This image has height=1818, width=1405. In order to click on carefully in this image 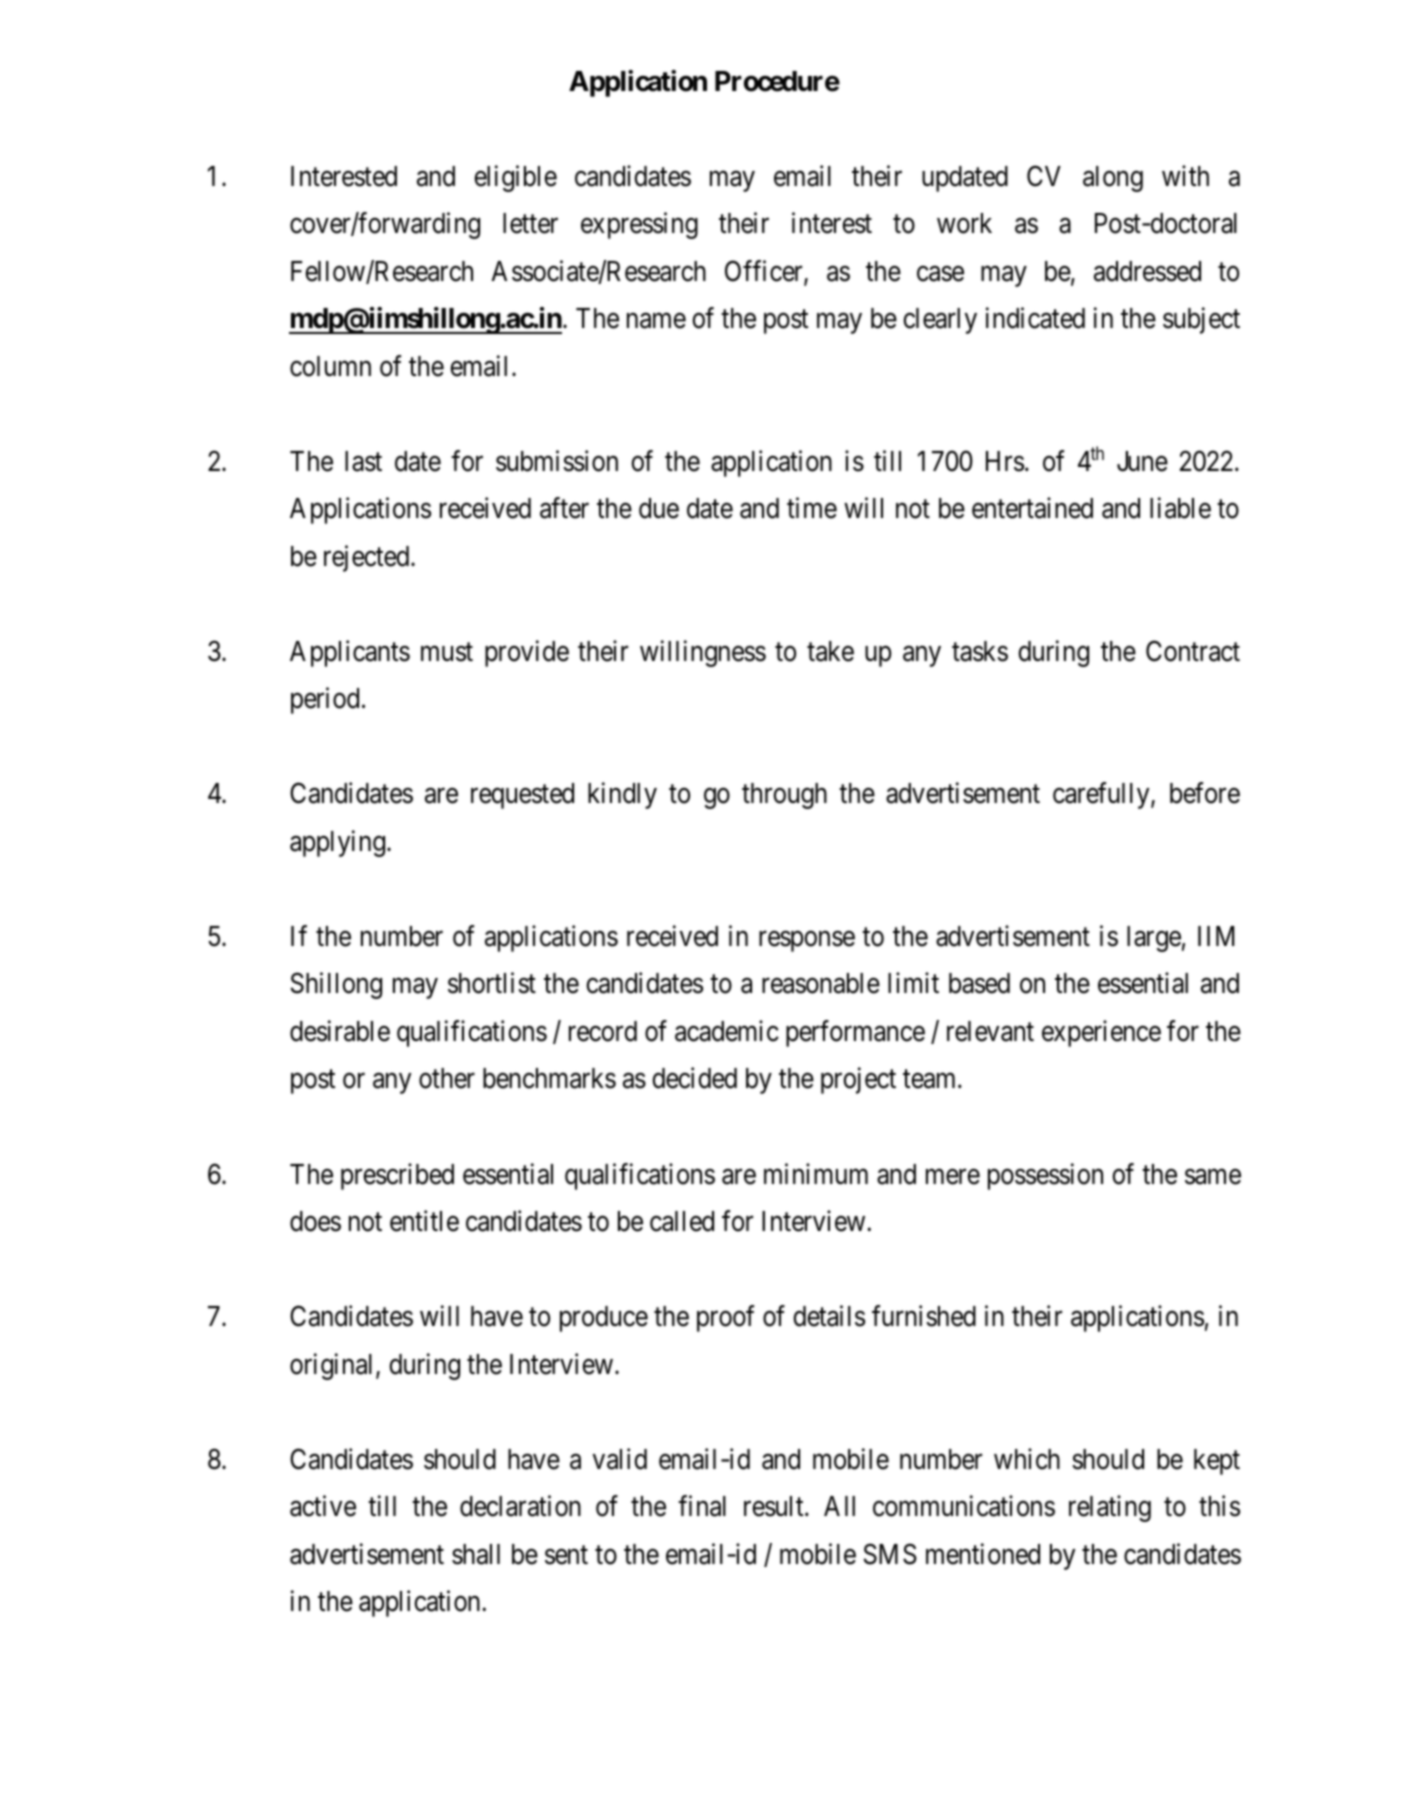, I will do `click(1102, 795)`.
